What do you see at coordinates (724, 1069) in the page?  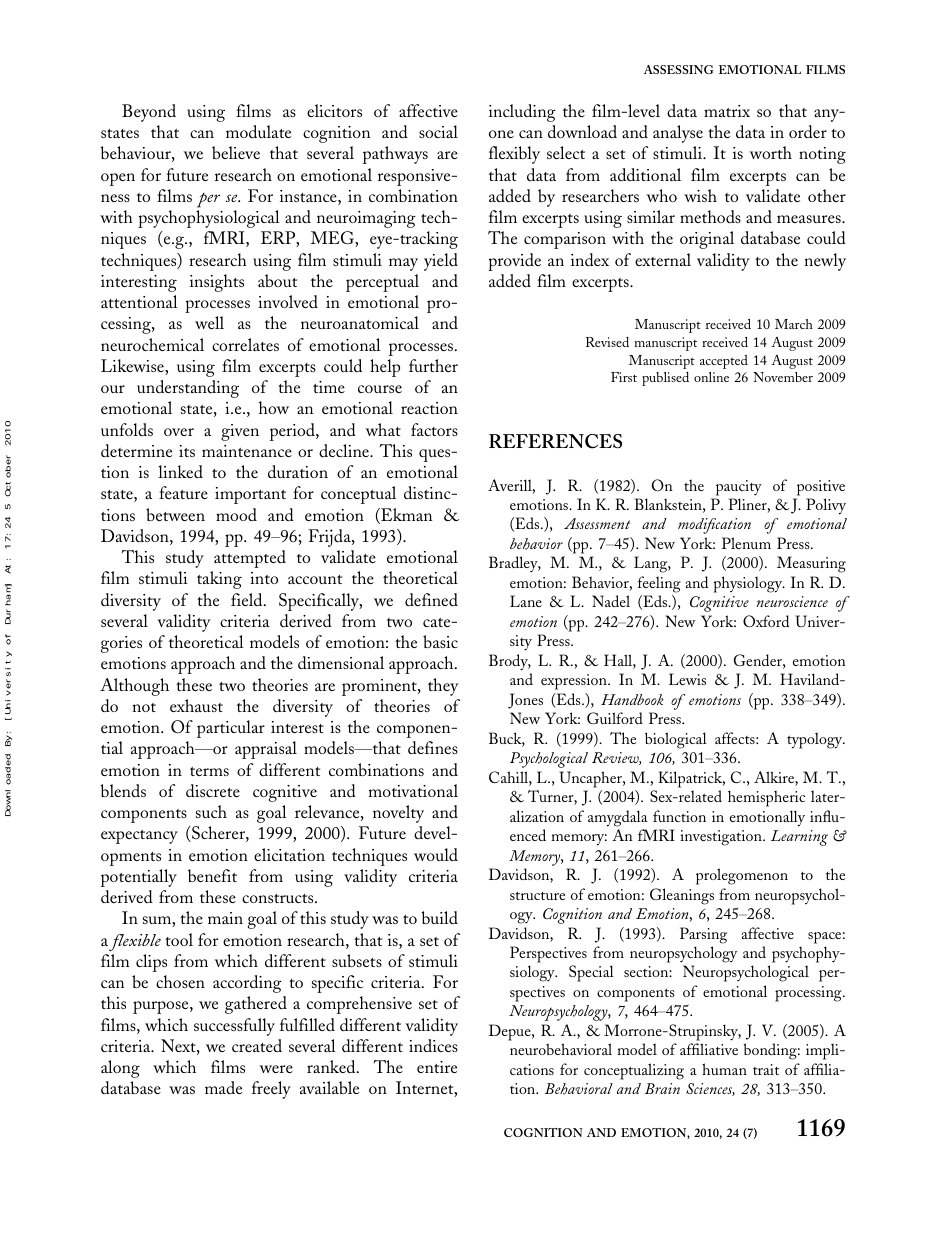 I see `human` at bounding box center [724, 1069].
